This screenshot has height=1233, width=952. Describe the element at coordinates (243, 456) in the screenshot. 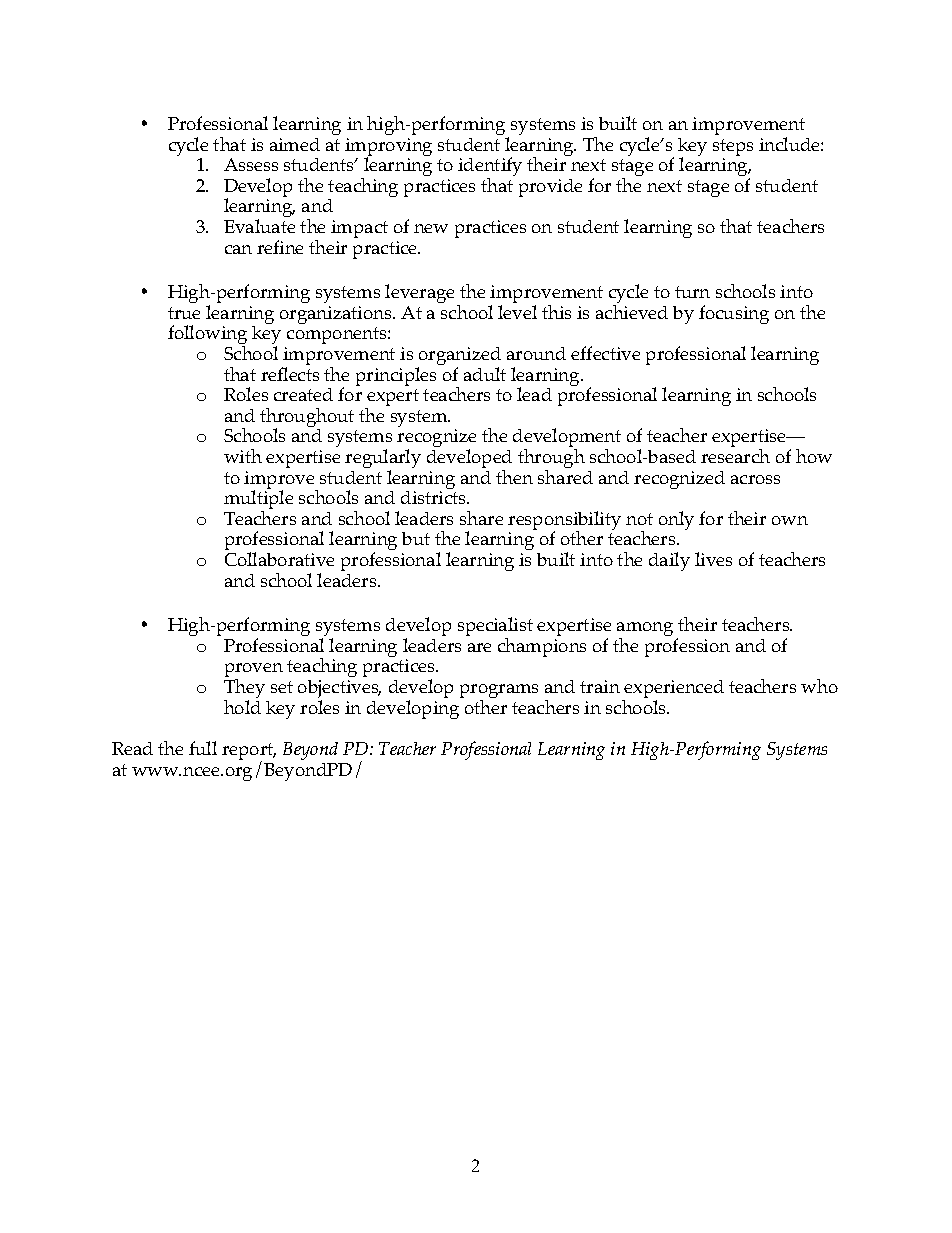

I see `with` at that location.
